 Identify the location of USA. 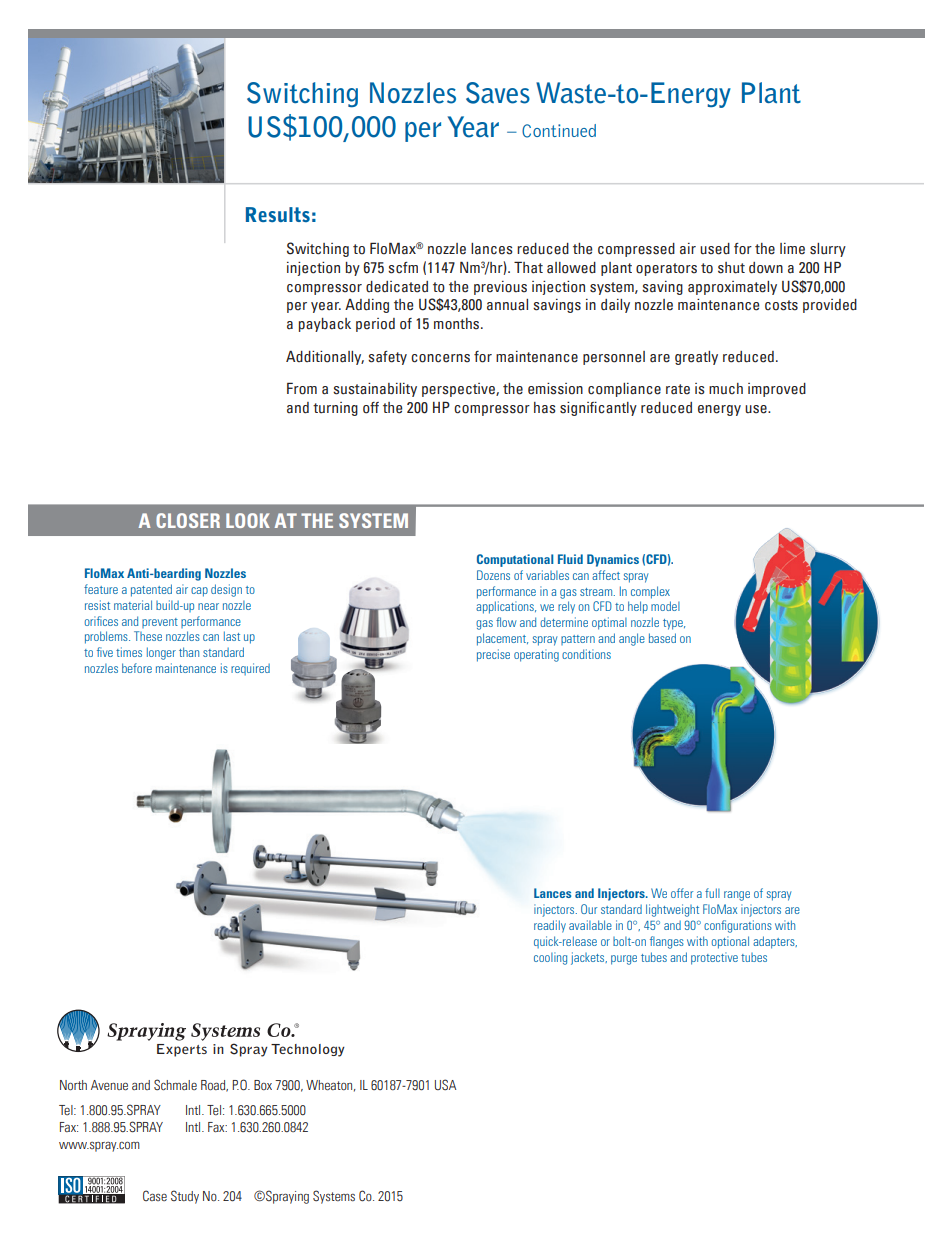
(445, 1084).
